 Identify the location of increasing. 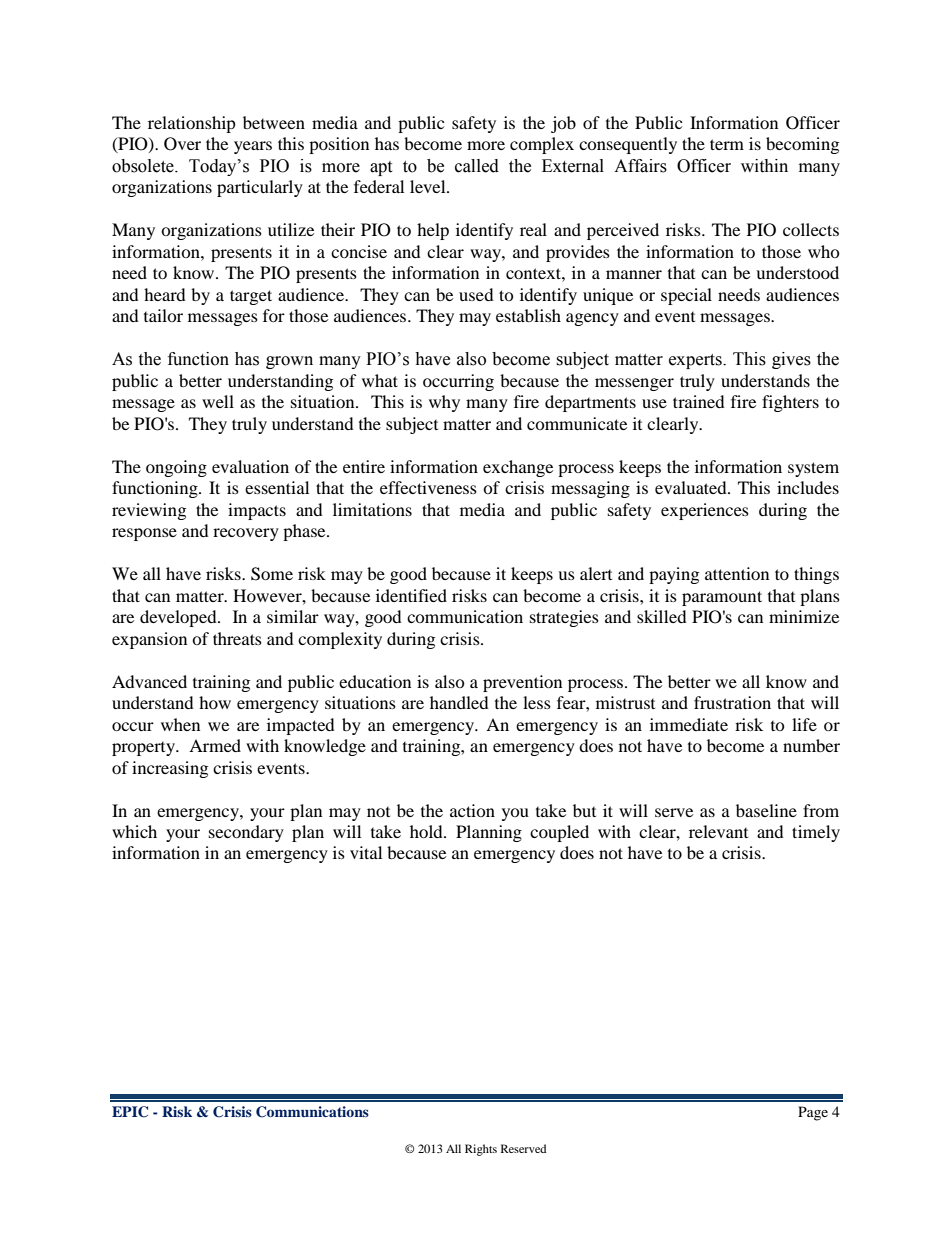
(170, 769).
